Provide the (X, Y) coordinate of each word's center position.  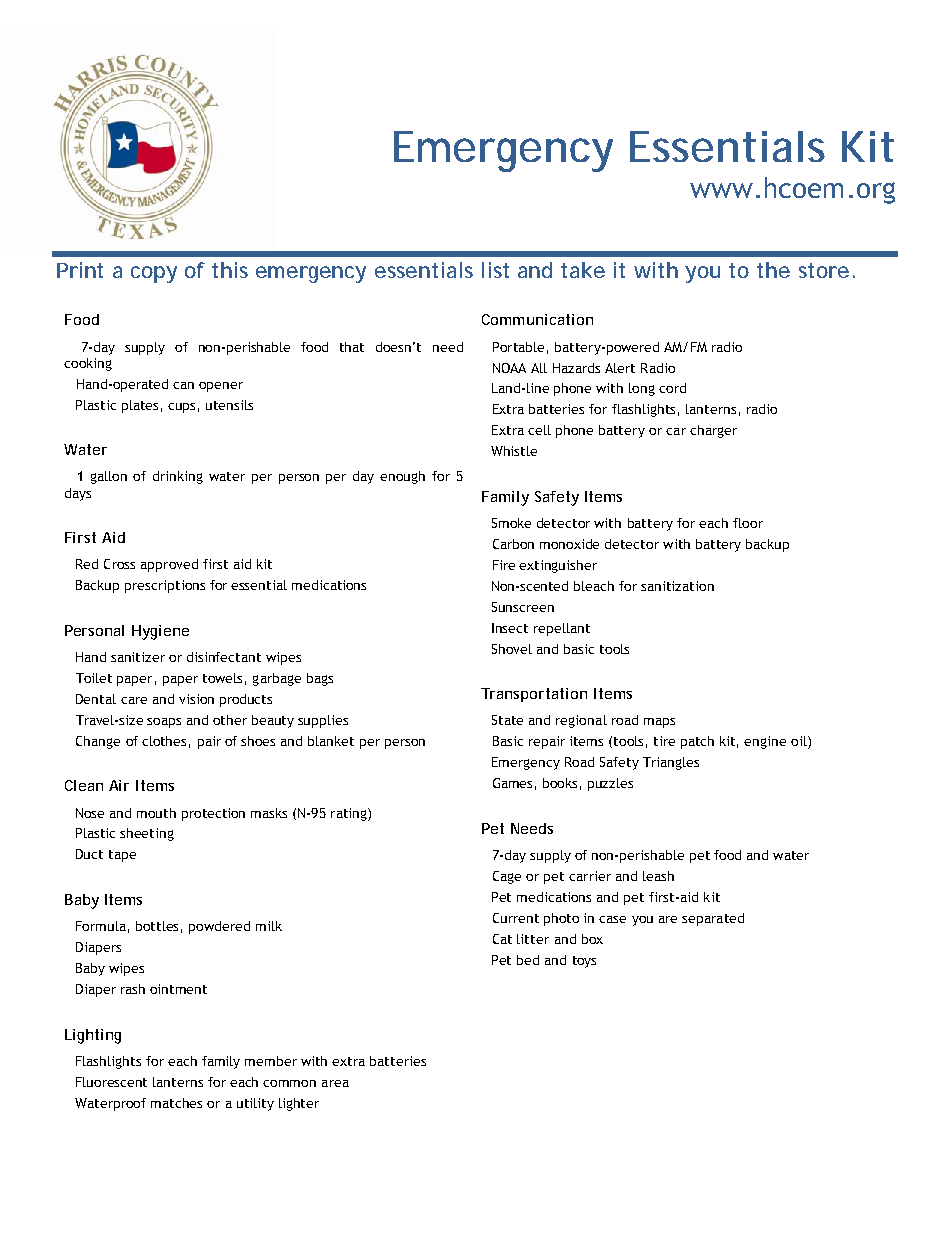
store (824, 270)
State (507, 720)
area (335, 1083)
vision (196, 699)
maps (659, 723)
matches (176, 1103)
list (495, 270)
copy (154, 274)
